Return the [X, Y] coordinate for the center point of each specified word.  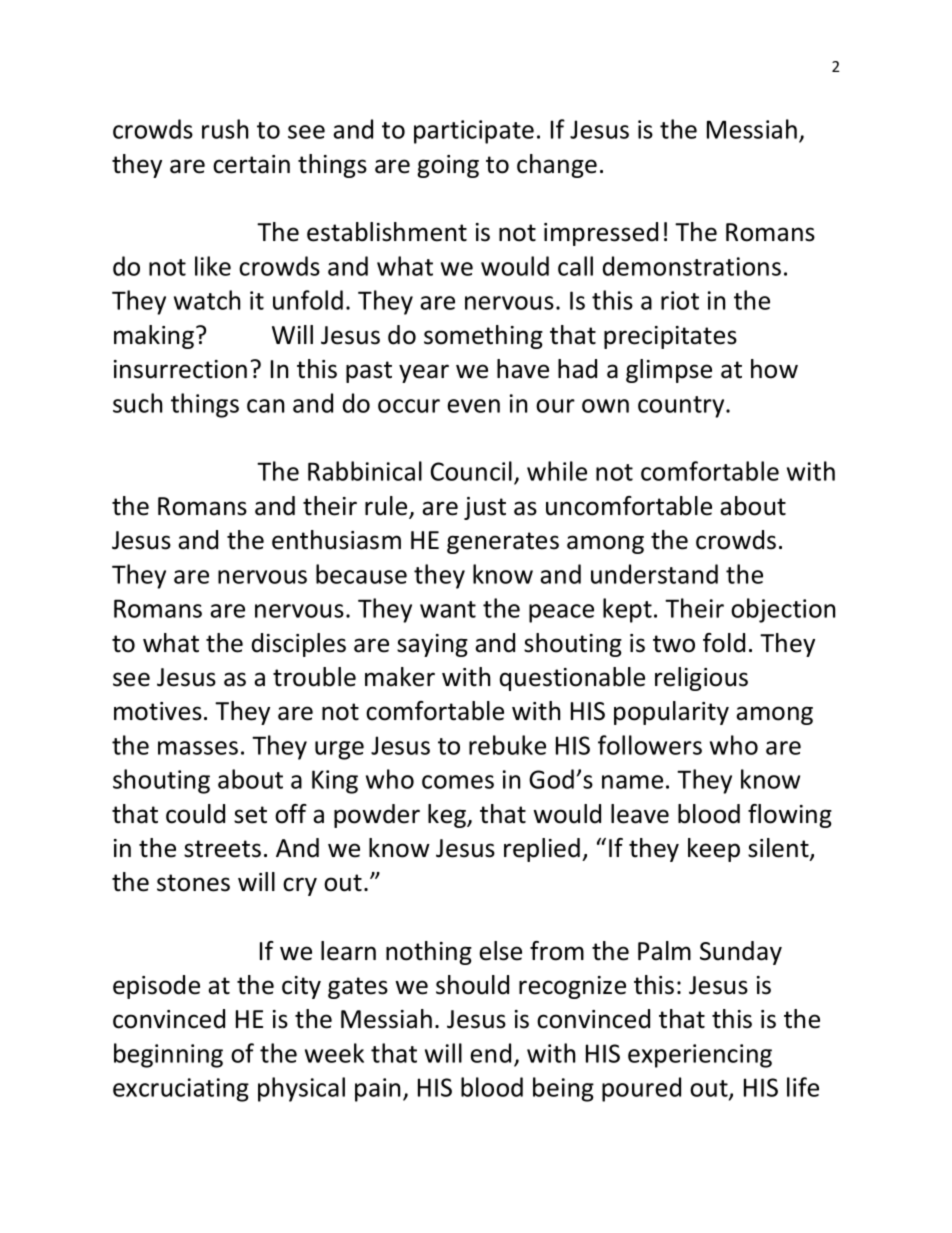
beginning [168, 1055]
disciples [299, 645]
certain [251, 164]
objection [783, 610]
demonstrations [692, 266]
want [448, 609]
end [490, 1053]
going [448, 166]
